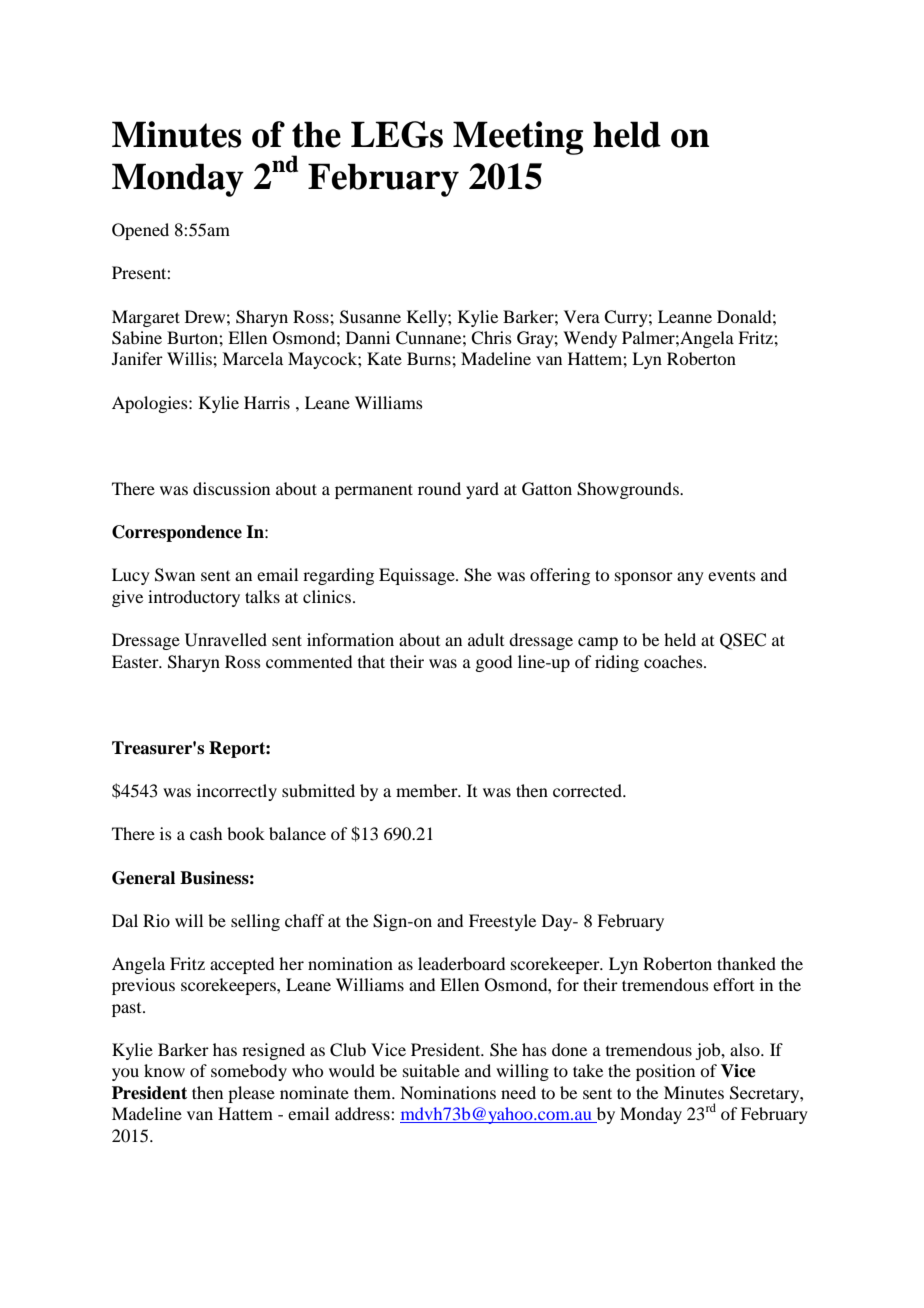  Describe the element at coordinates (518, 138) in the screenshot. I see `Meeting` at that location.
